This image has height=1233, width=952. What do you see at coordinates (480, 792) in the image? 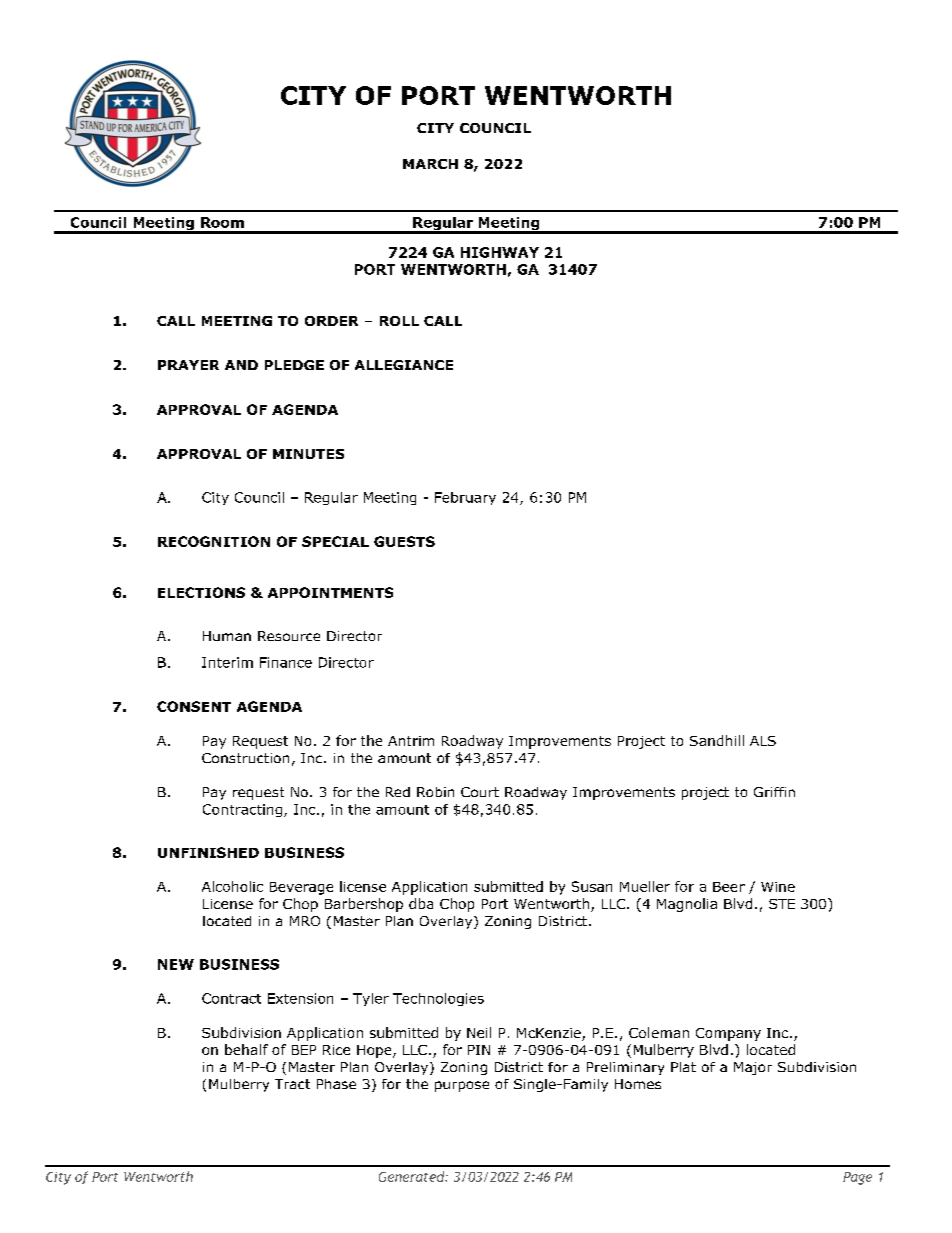
I see `Court` at bounding box center [480, 792].
